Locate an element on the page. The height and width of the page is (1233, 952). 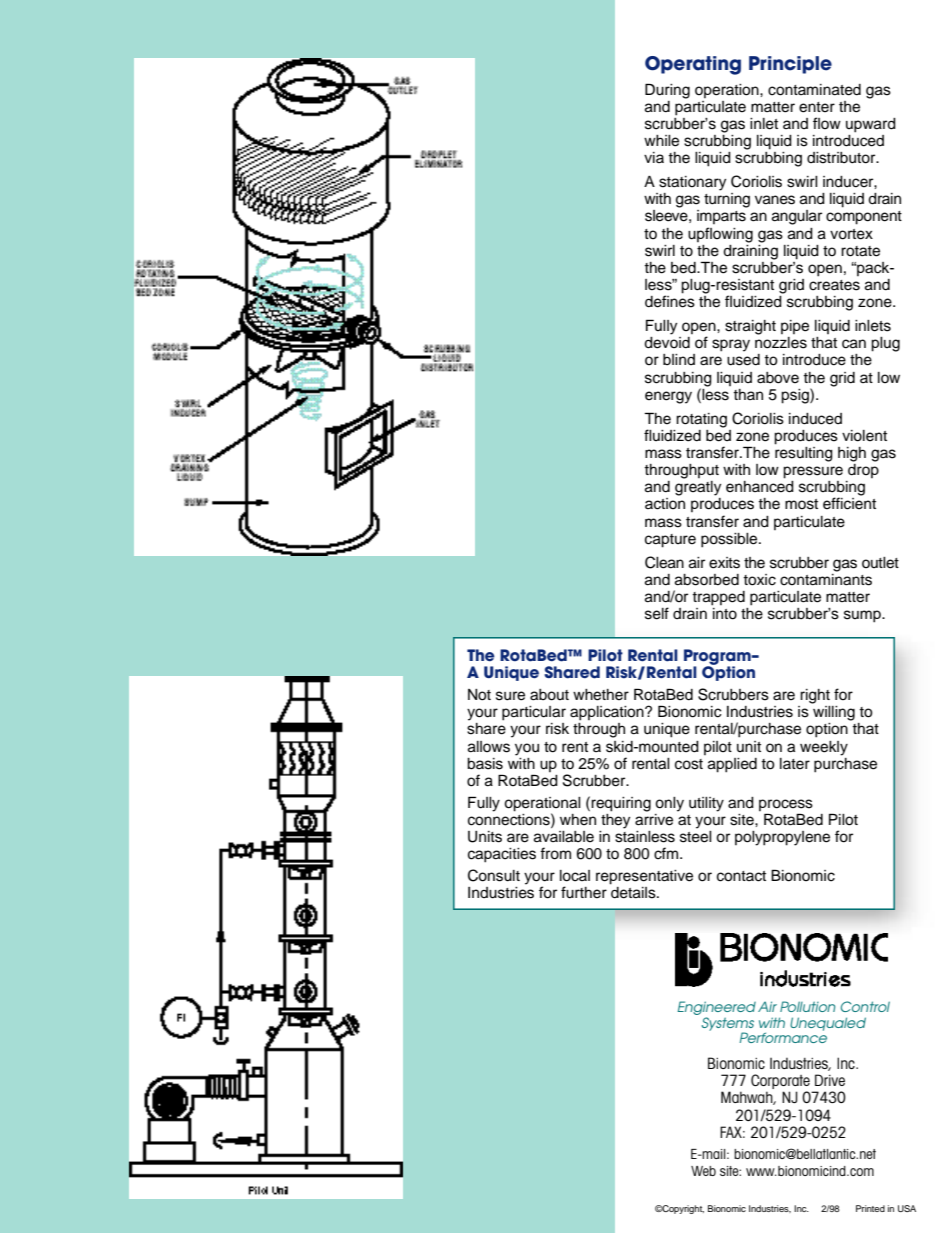
Control is located at coordinates (865, 1006).
